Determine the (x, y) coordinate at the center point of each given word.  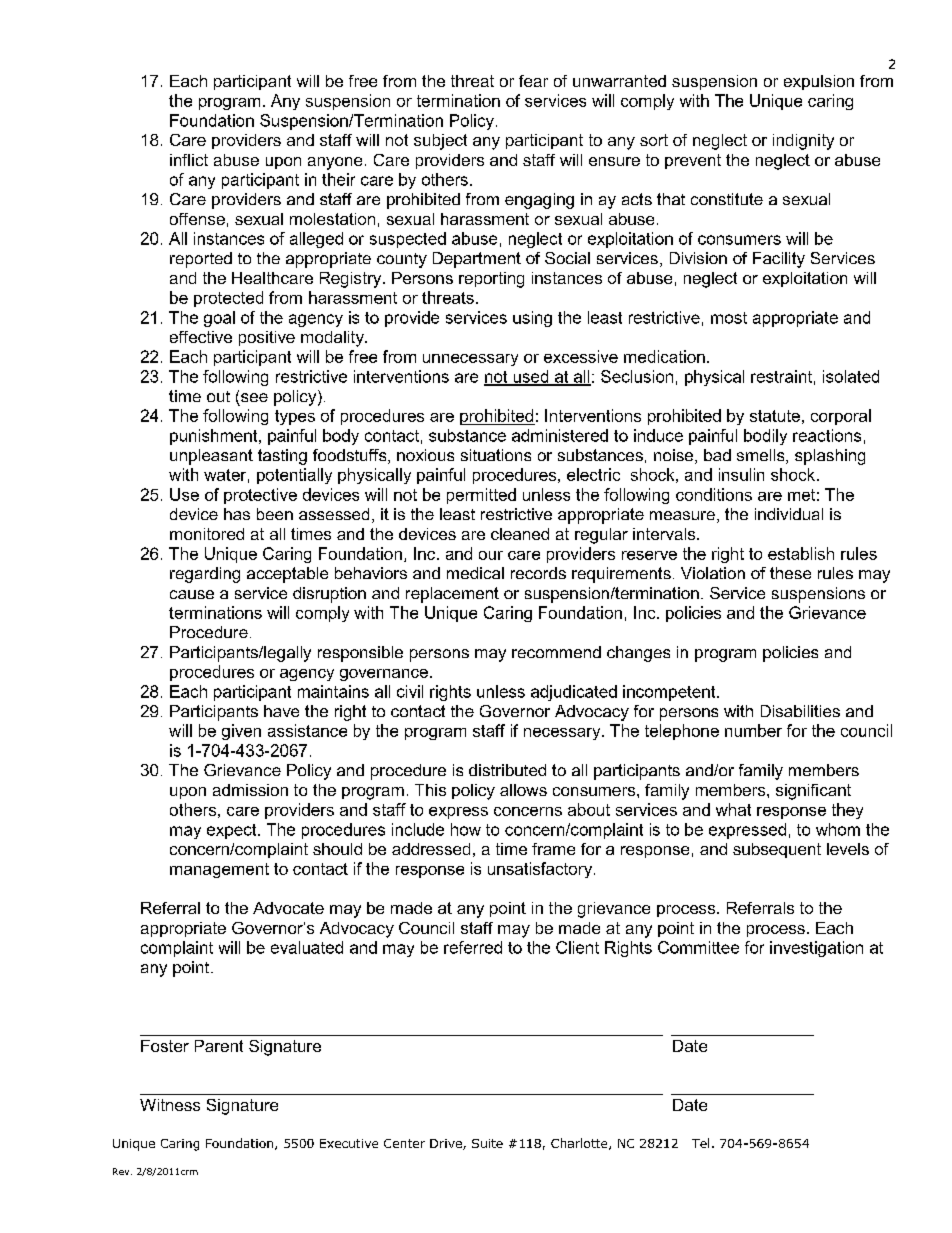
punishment (215, 437)
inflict (189, 160)
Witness (170, 1105)
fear (533, 81)
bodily (765, 437)
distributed (507, 770)
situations (496, 455)
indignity (803, 142)
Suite (487, 1143)
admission (250, 790)
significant (813, 792)
